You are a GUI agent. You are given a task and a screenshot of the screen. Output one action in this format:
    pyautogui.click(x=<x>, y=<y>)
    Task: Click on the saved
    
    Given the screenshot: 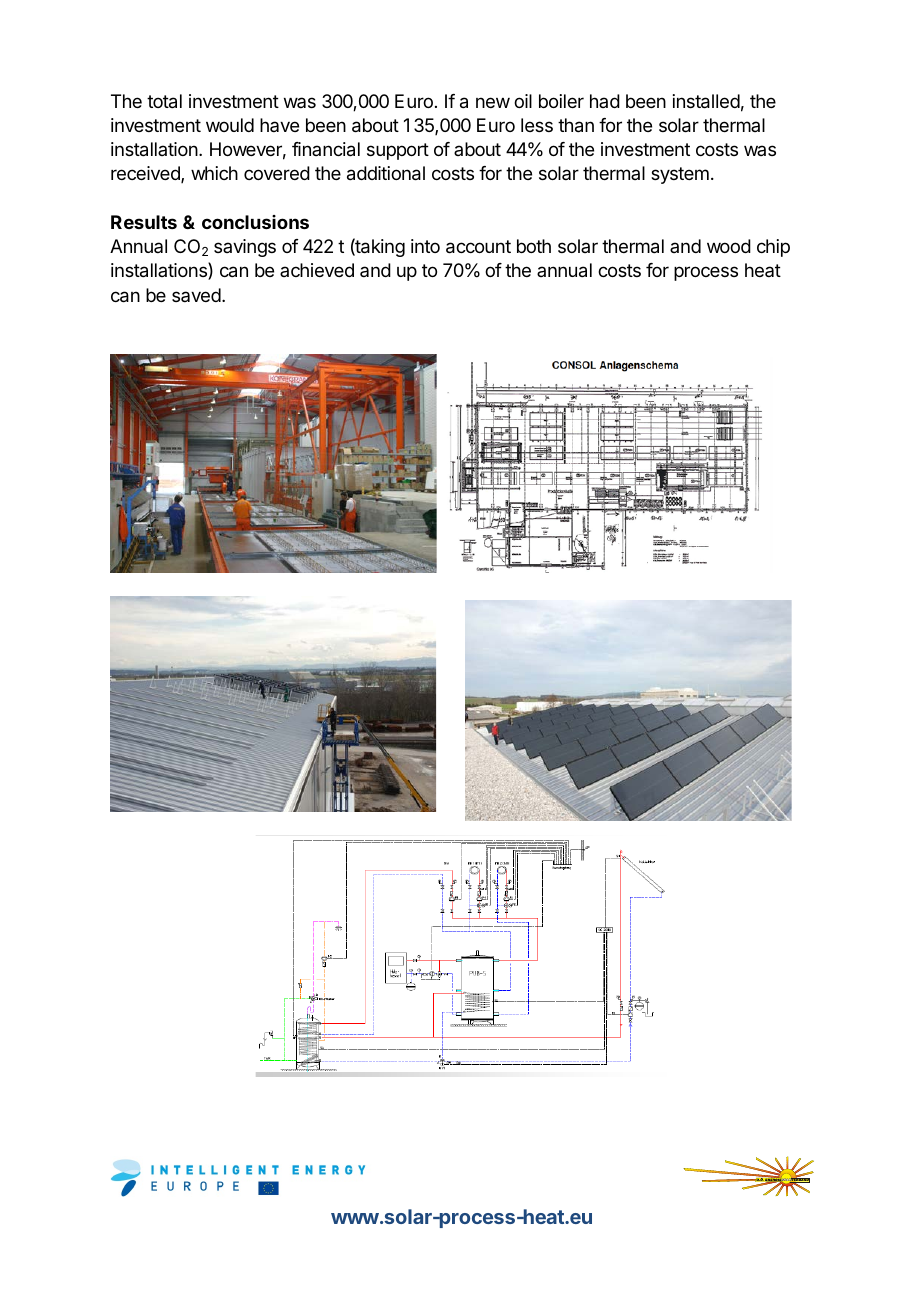 What is the action you would take?
    pyautogui.click(x=196, y=295)
